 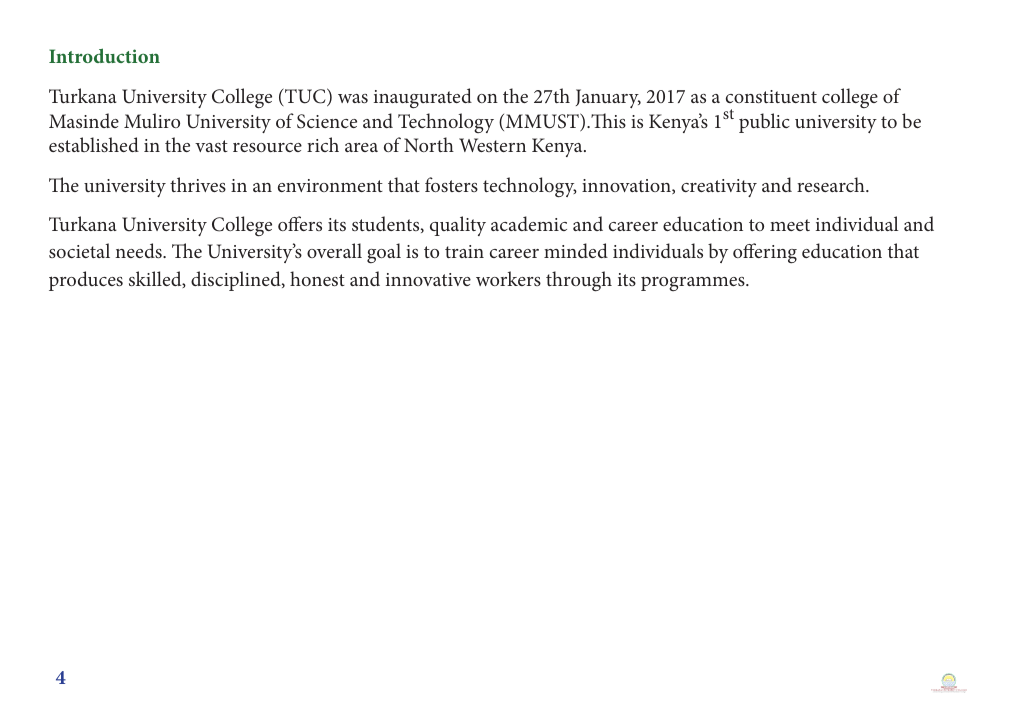 What do you see at coordinates (429, 144) in the image?
I see `North` at bounding box center [429, 144].
